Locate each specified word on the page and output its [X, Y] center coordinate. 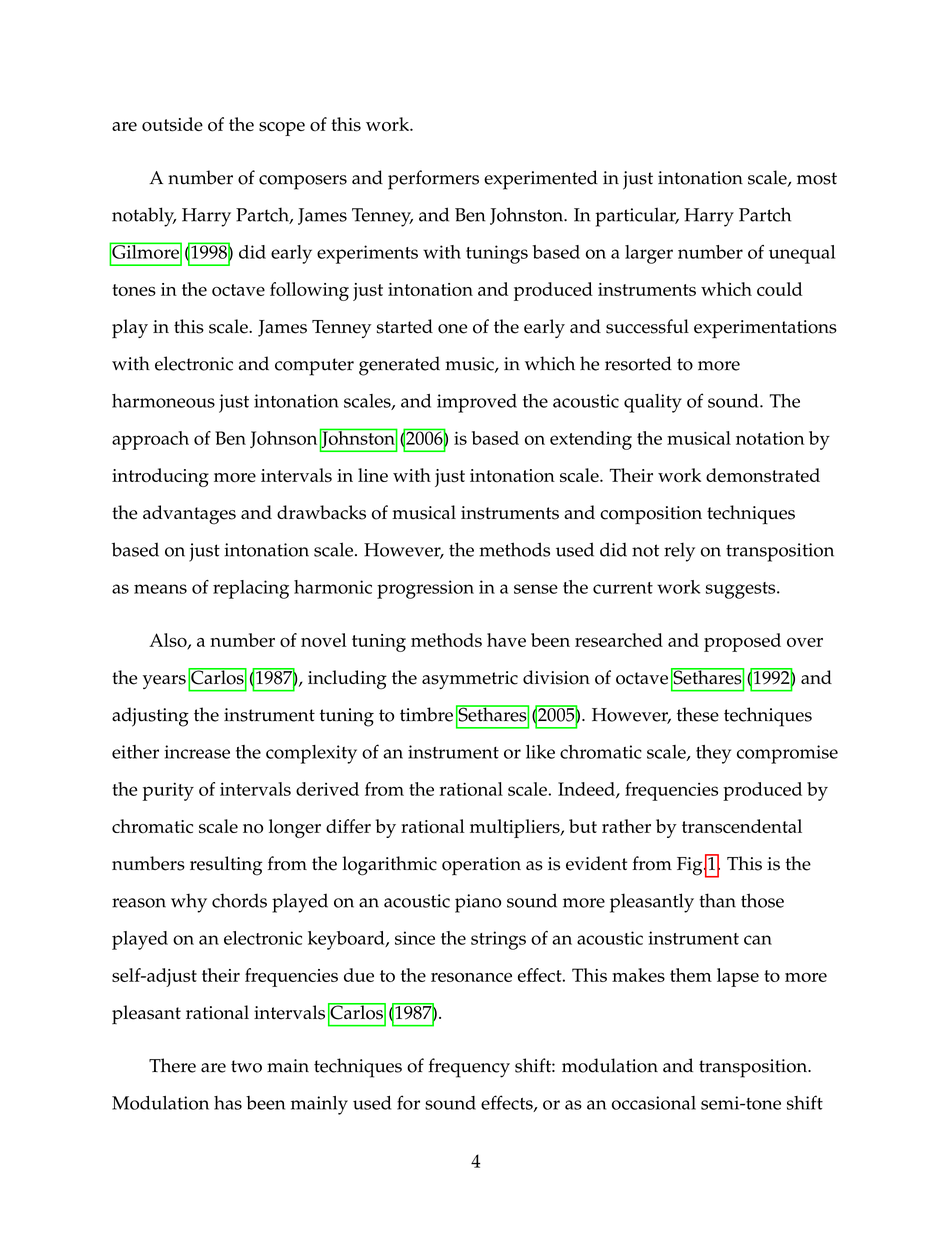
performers [433, 180]
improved [477, 403]
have [506, 640]
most [817, 178]
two [246, 1066]
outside [172, 124]
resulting [226, 866]
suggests [742, 590]
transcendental [742, 826]
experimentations [765, 329]
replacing [251, 589]
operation [481, 866]
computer [314, 367]
